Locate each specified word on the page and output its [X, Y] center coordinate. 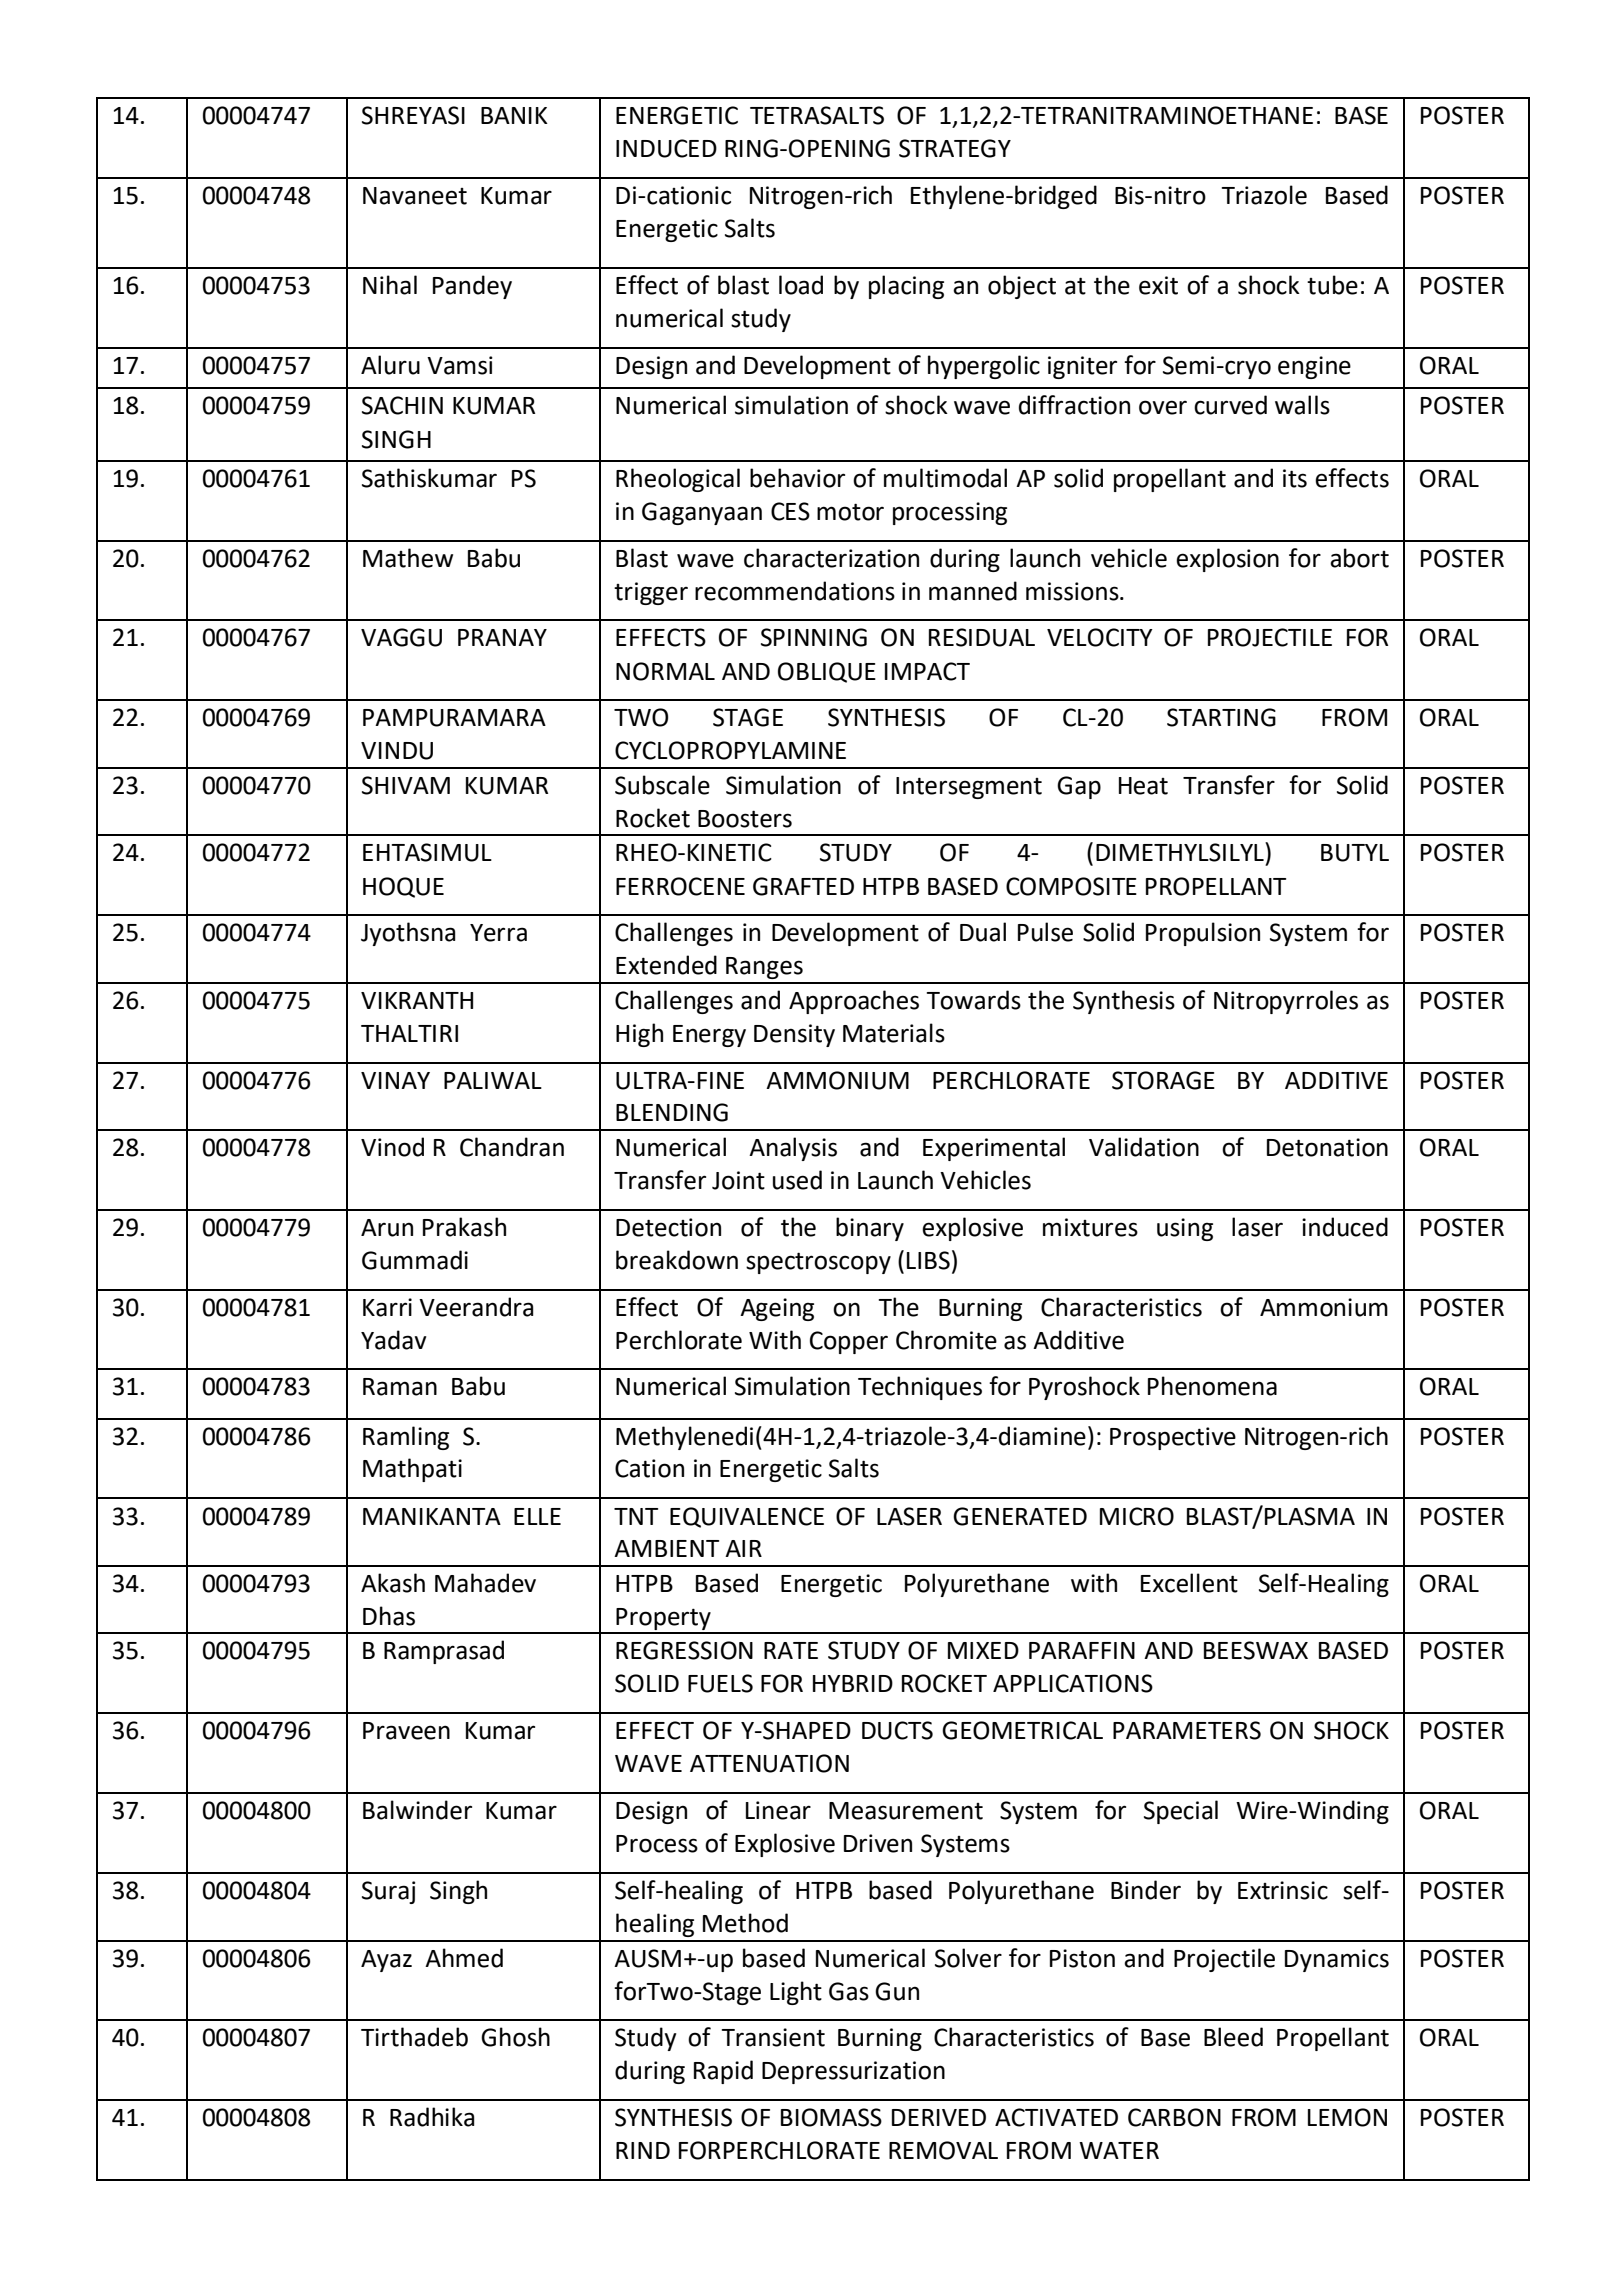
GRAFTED [803, 886]
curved [1230, 405]
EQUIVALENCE [747, 1517]
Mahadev [485, 1583]
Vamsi [460, 365]
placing [906, 287]
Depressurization [853, 2072]
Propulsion [1203, 934]
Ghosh [515, 2037]
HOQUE [403, 887]
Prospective [1173, 1438]
